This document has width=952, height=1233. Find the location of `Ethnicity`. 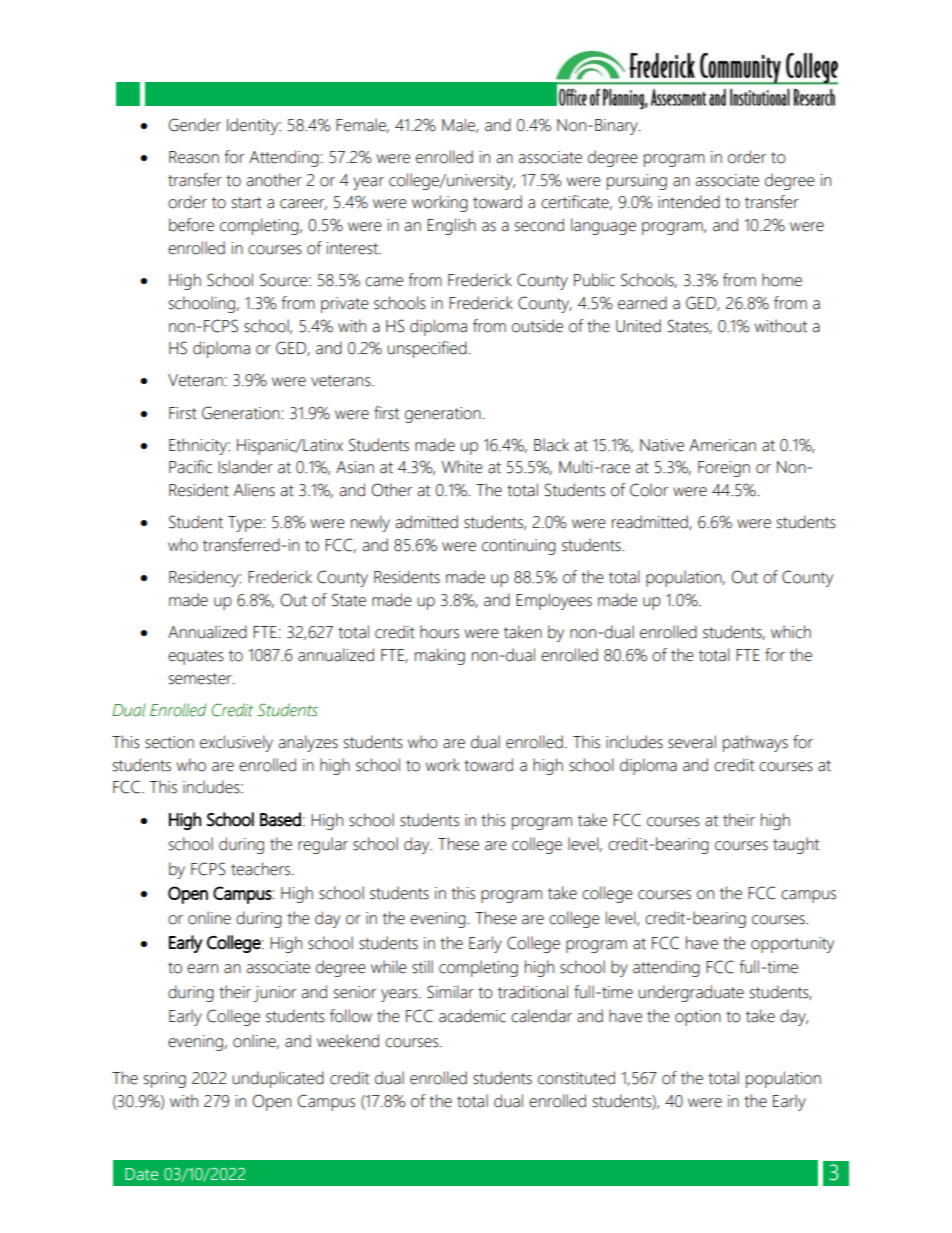

Ethnicity is located at coordinates (199, 446).
